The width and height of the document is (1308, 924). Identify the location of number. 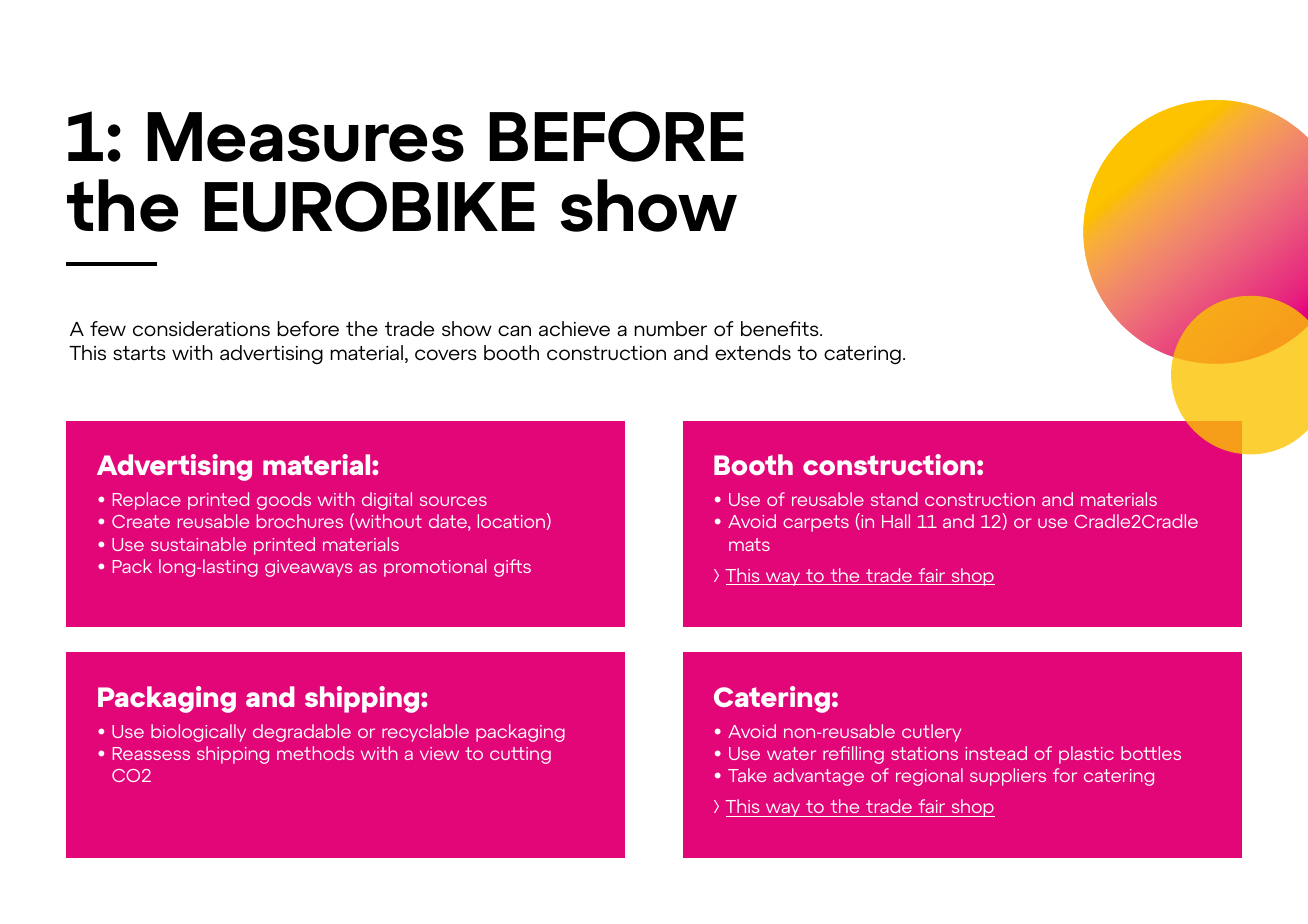
(670, 328).
